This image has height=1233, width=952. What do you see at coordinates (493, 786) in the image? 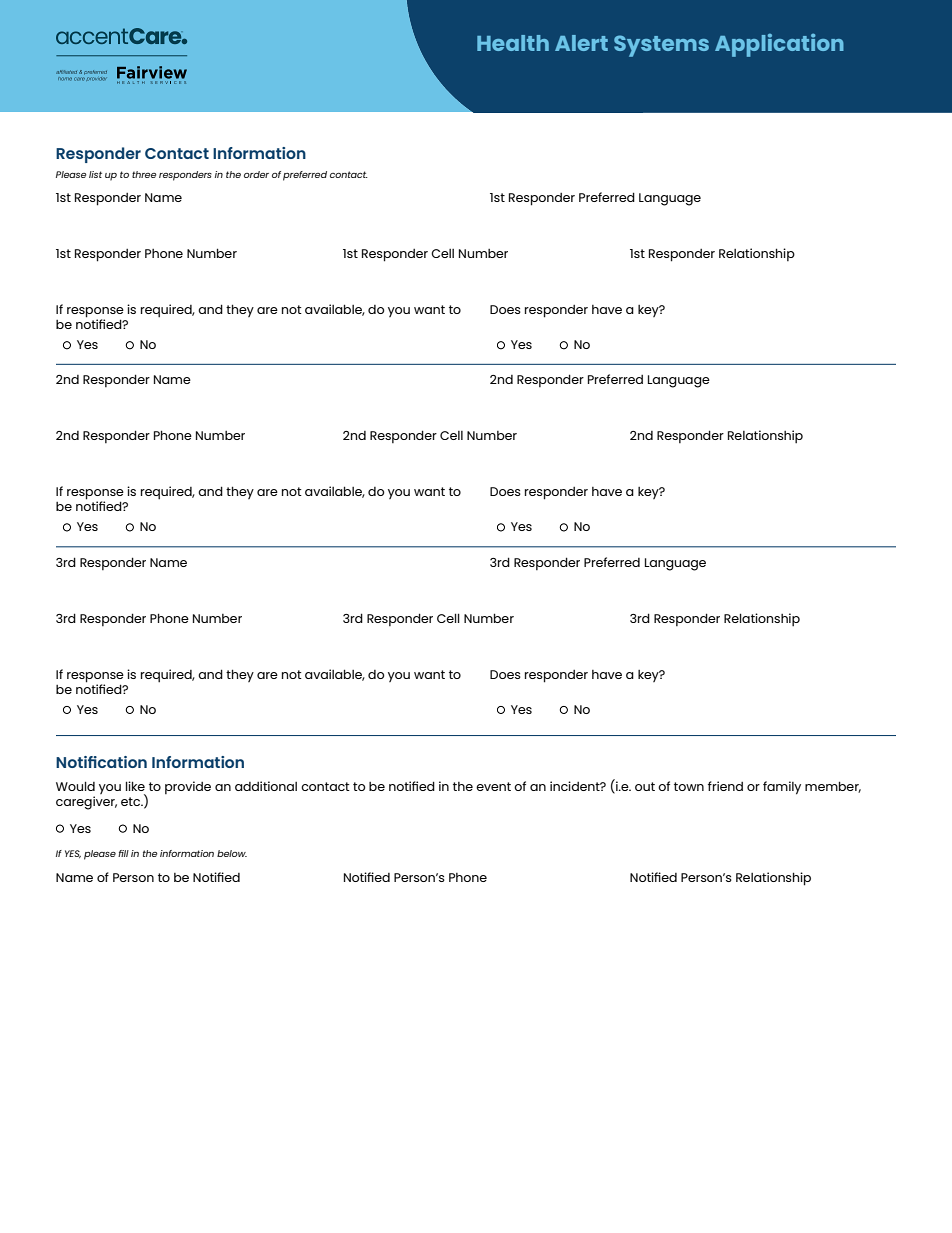
I see `event` at bounding box center [493, 786].
